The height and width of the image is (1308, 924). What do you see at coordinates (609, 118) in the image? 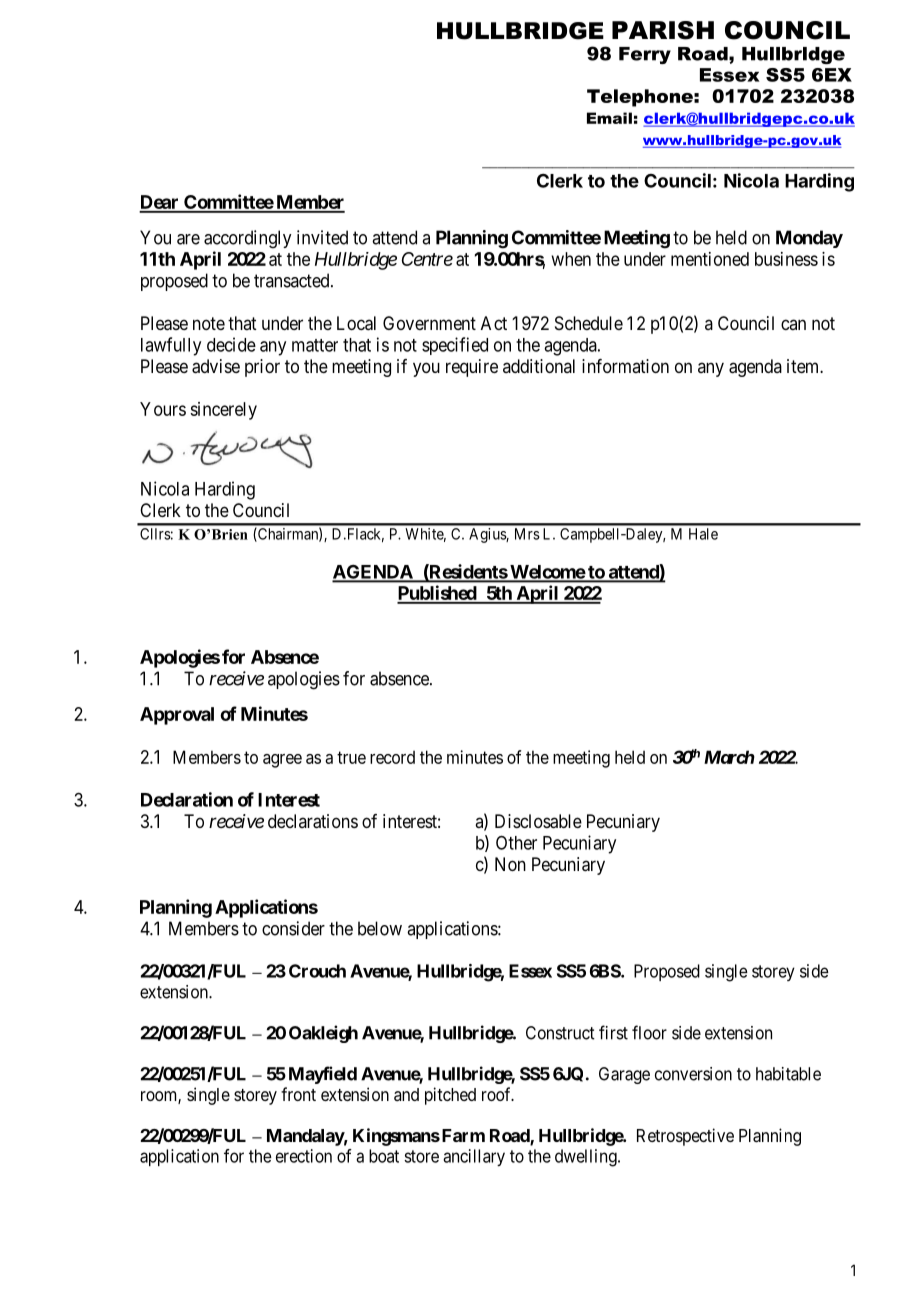
I see `Email` at bounding box center [609, 118].
